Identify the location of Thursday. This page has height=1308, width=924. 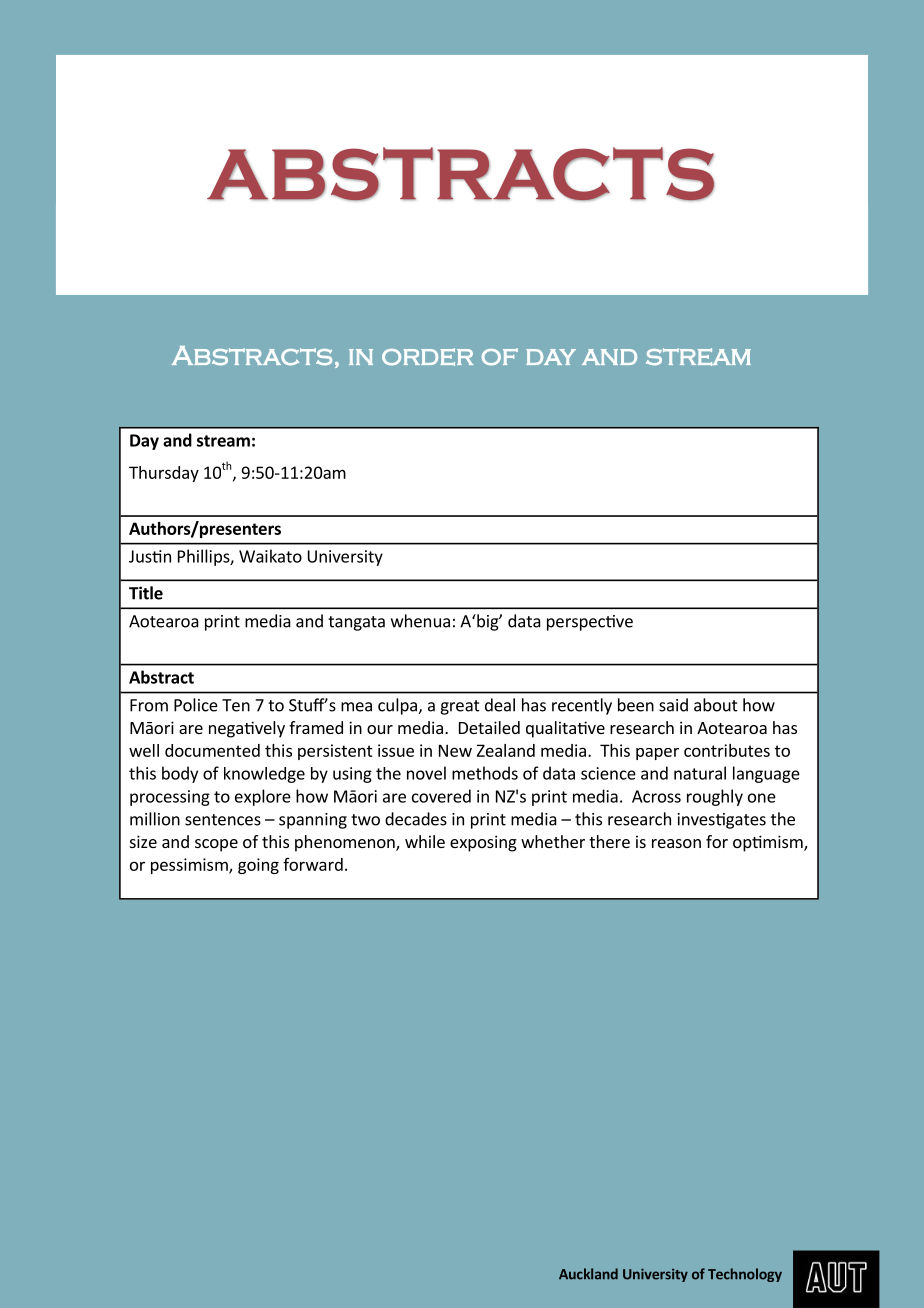
(164, 474).
